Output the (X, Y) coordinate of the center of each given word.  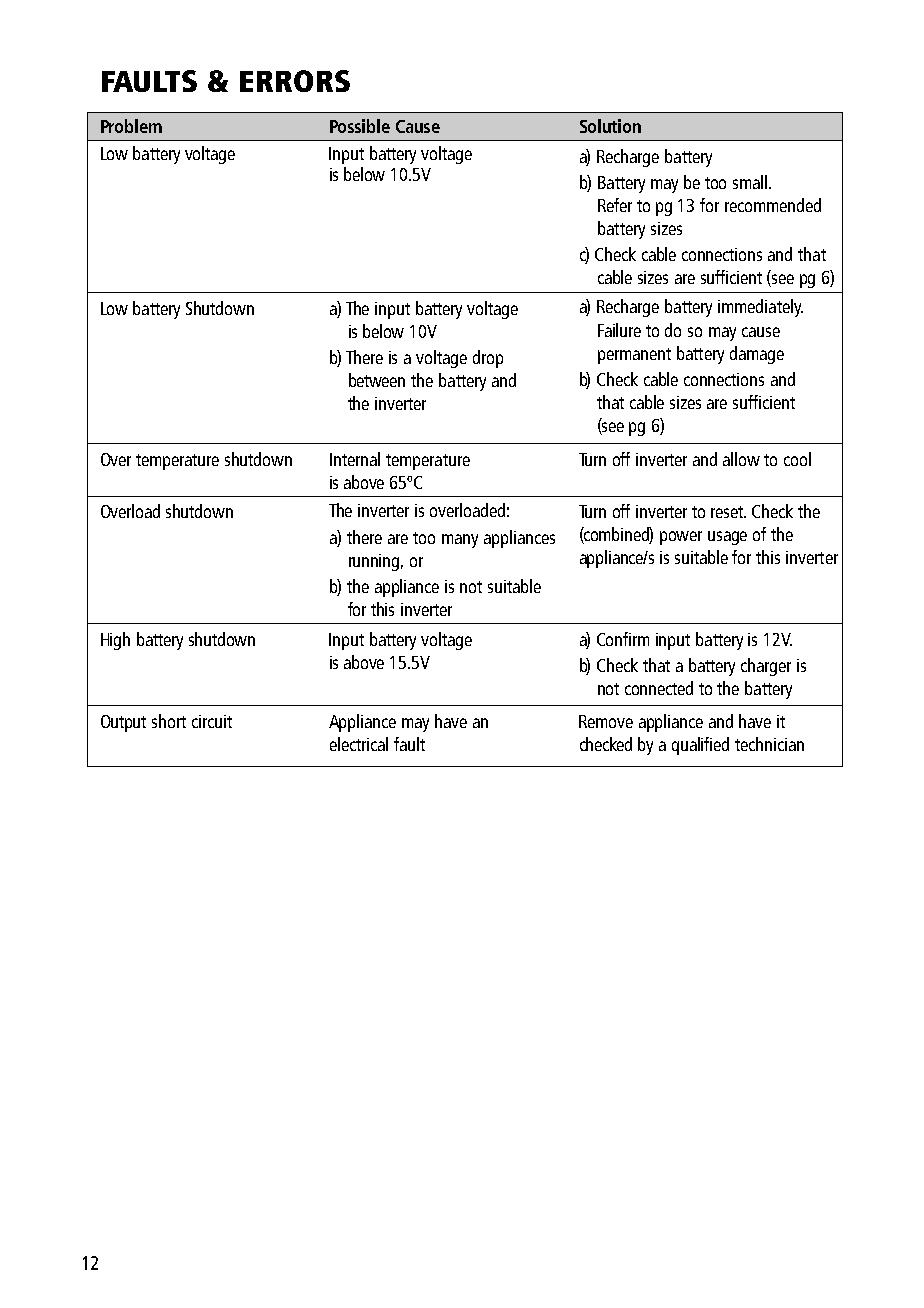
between (377, 380)
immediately (760, 308)
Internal (355, 459)
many (460, 541)
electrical (359, 744)
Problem (131, 126)
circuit (212, 721)
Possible (360, 126)
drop (488, 359)
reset (728, 512)
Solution (610, 126)
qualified (700, 746)
